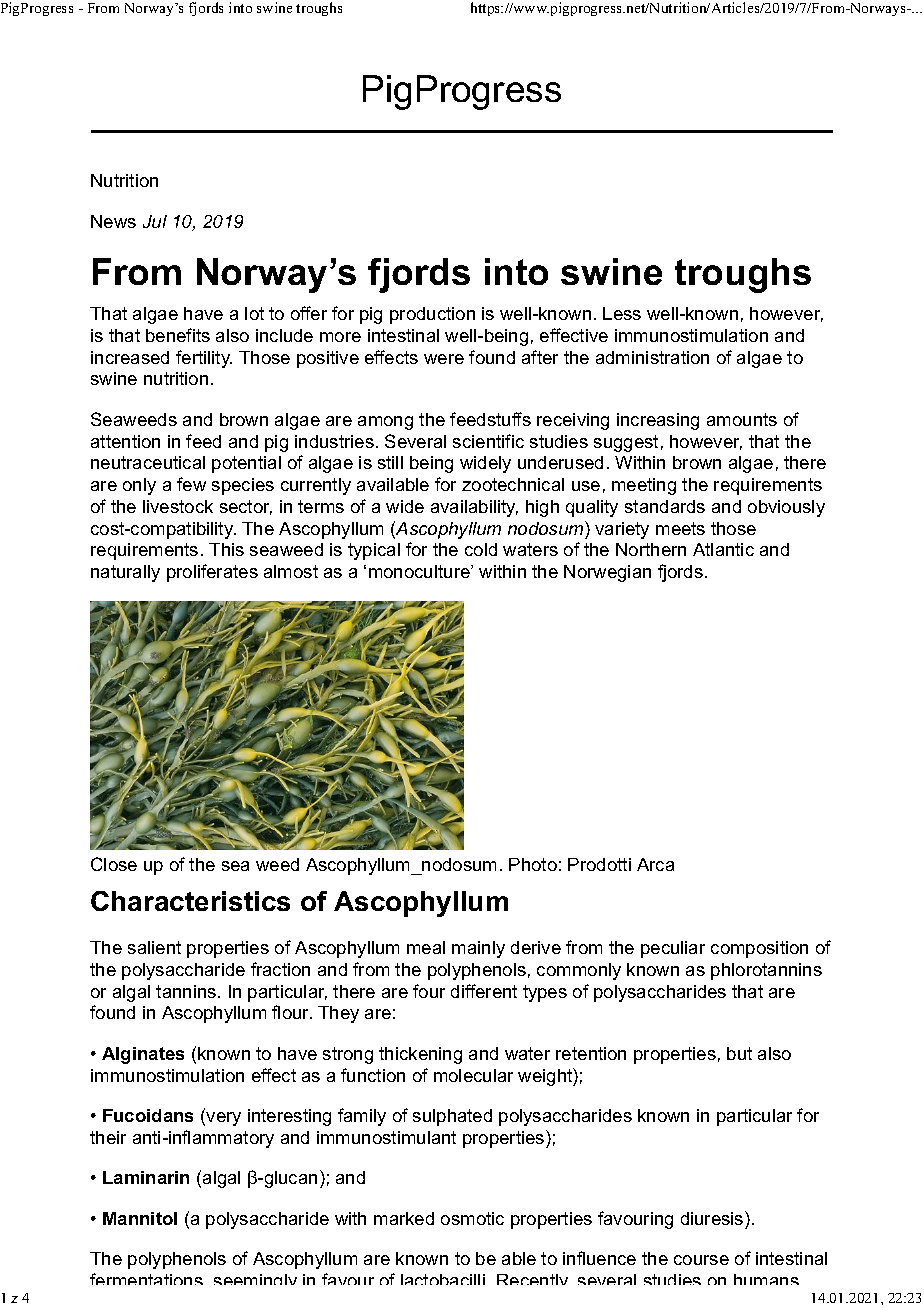  Describe the element at coordinates (622, 313) in the screenshot. I see `Less` at that location.
